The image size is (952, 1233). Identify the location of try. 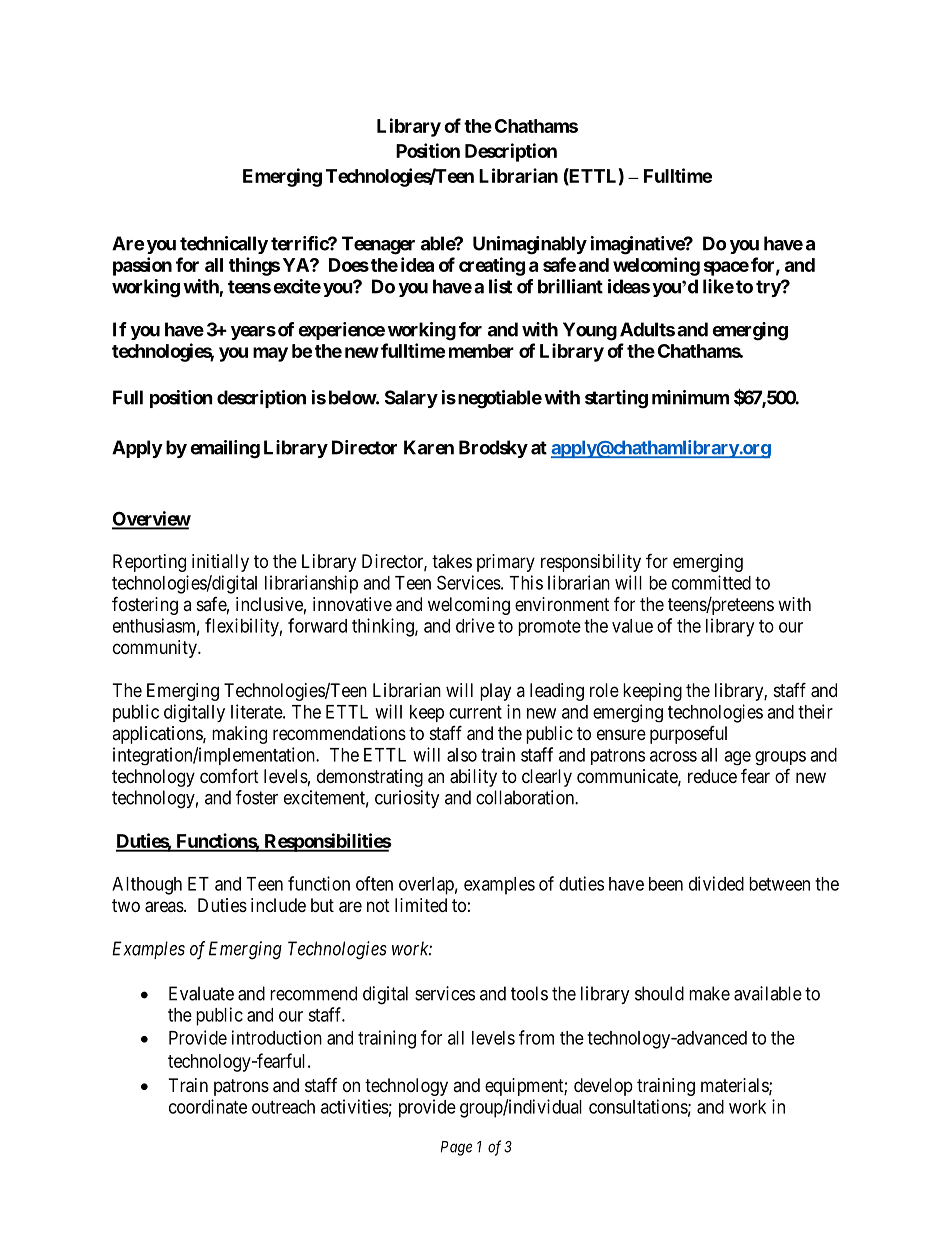
(769, 288).
